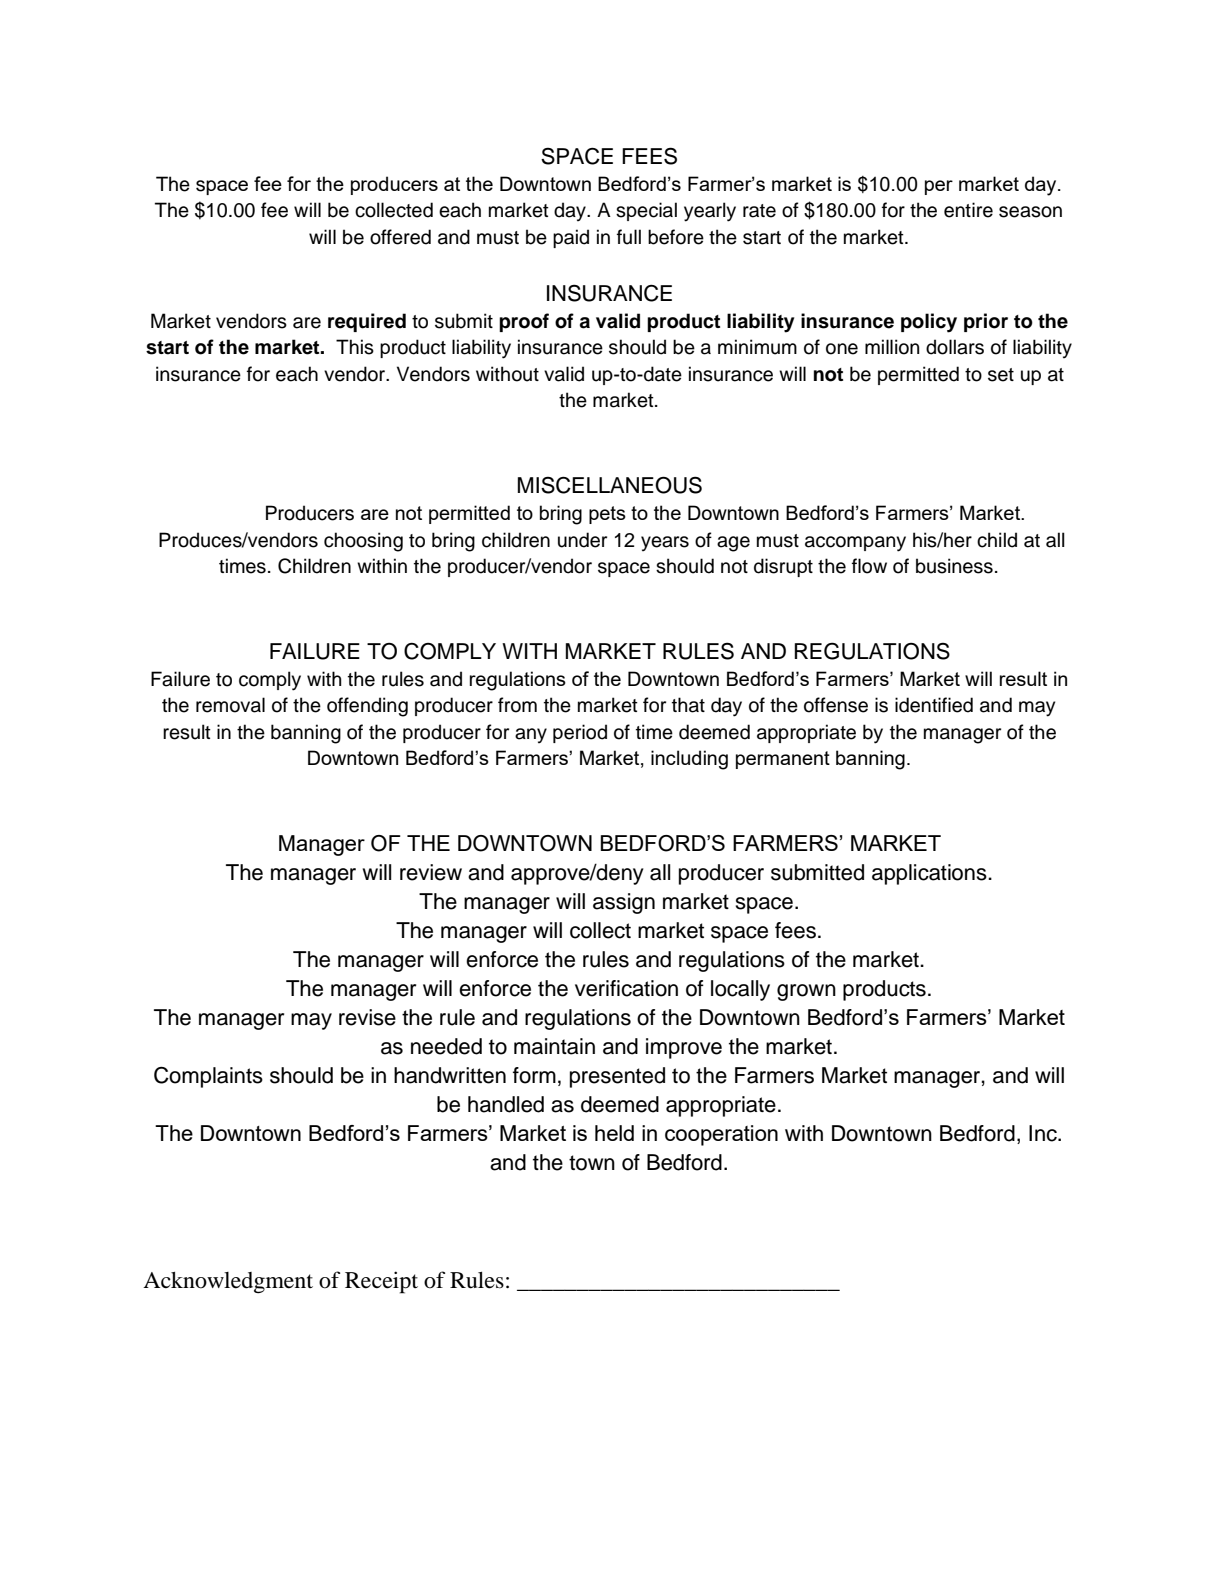 The height and width of the image is (1577, 1219). Describe the element at coordinates (624, 903) in the image. I see `assign` at that location.
